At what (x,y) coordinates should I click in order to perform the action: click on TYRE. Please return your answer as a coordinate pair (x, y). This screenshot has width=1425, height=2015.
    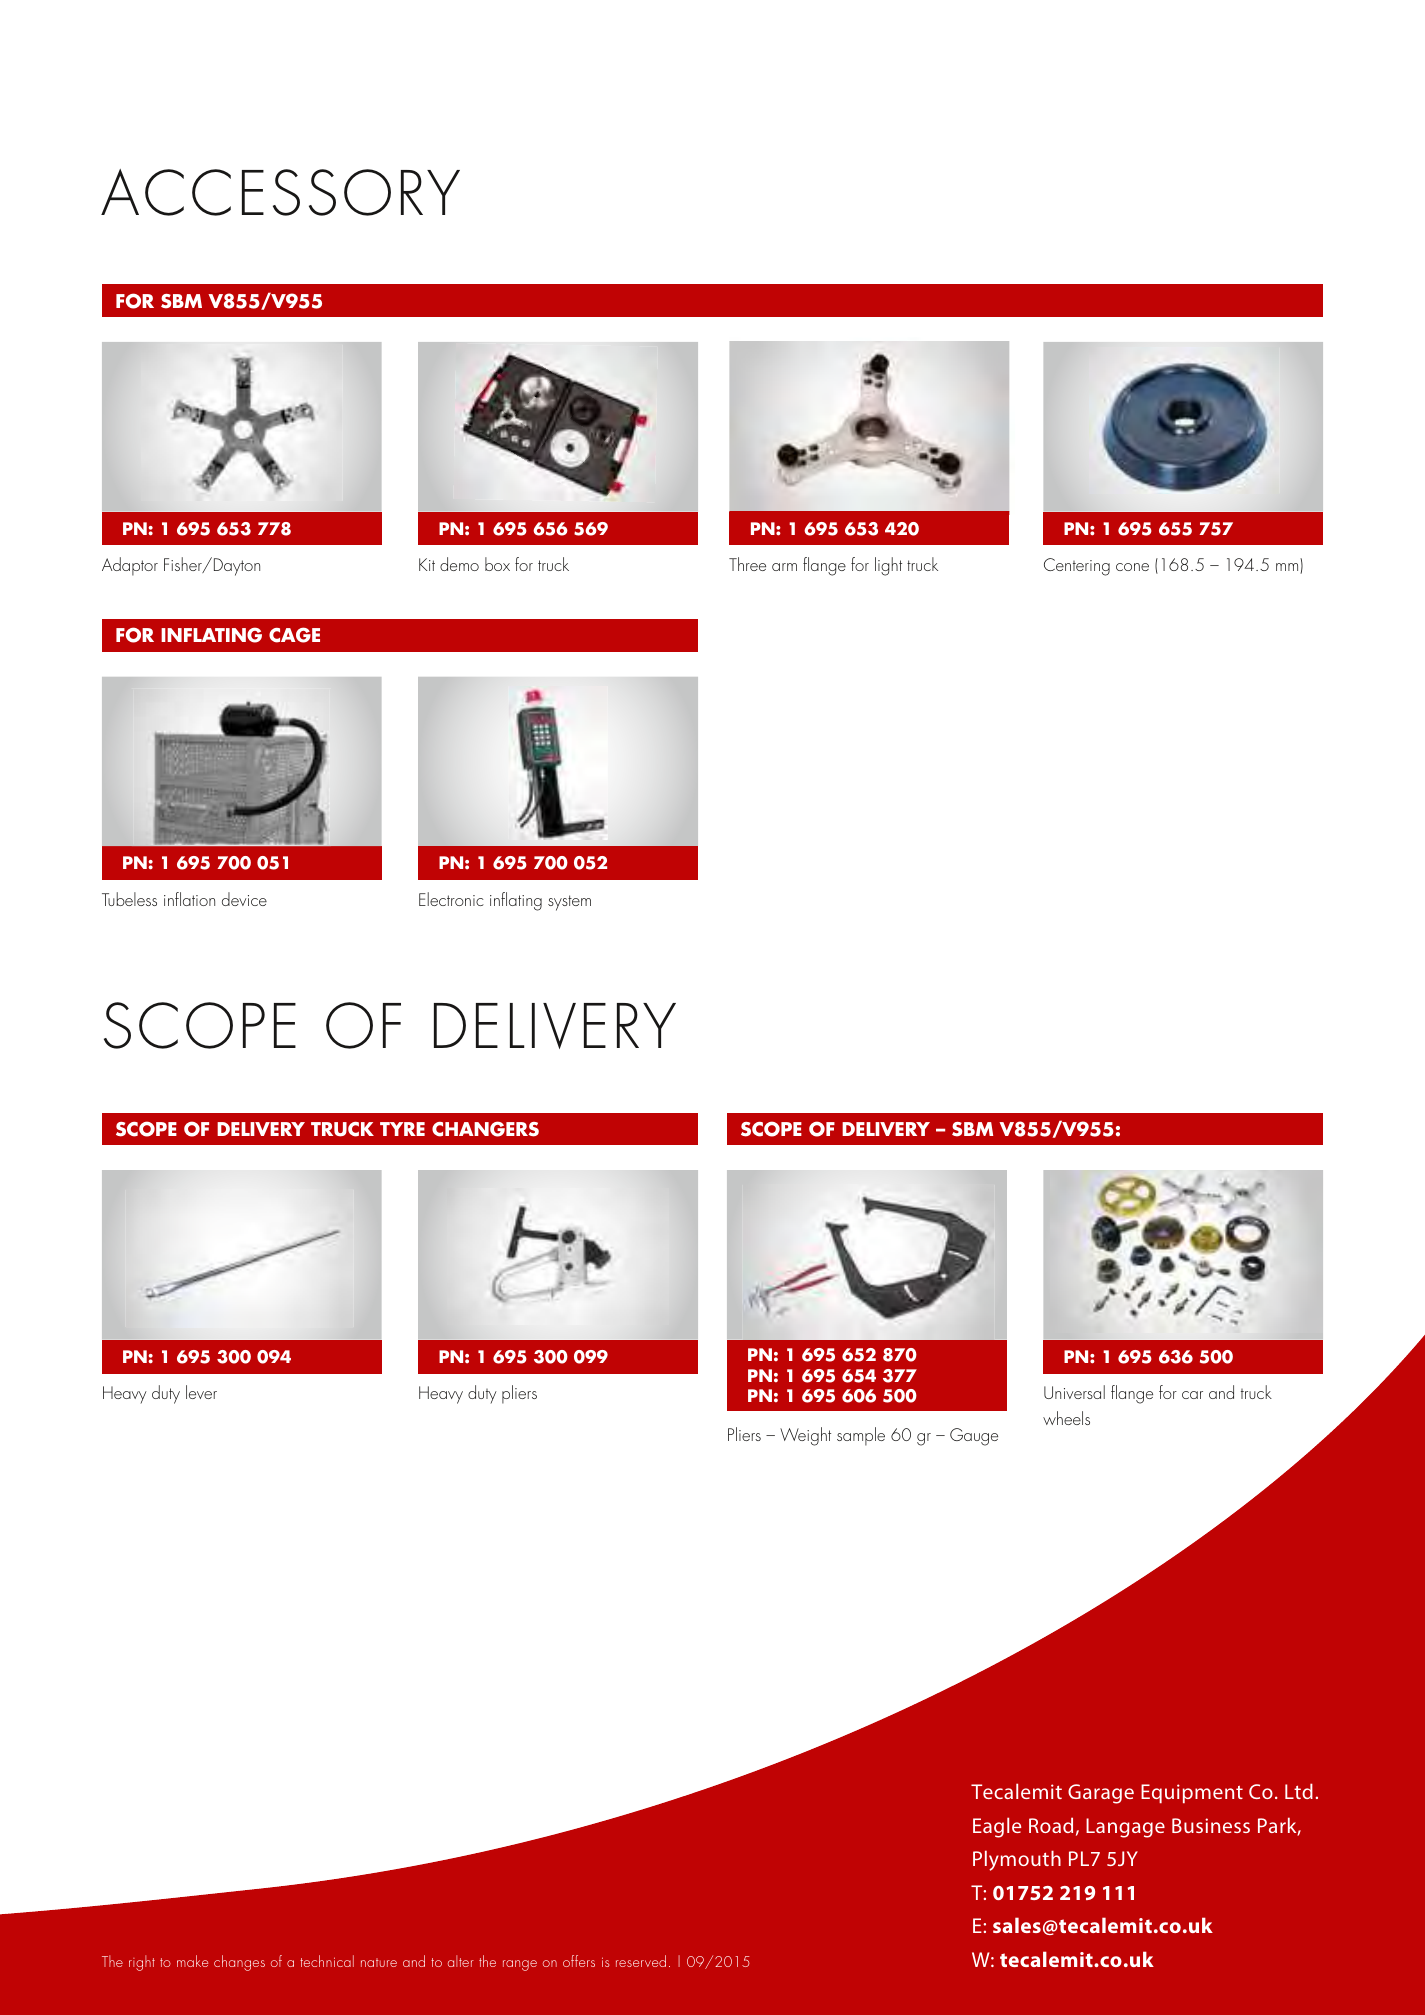
    Looking at the image, I should click on (402, 1129).
